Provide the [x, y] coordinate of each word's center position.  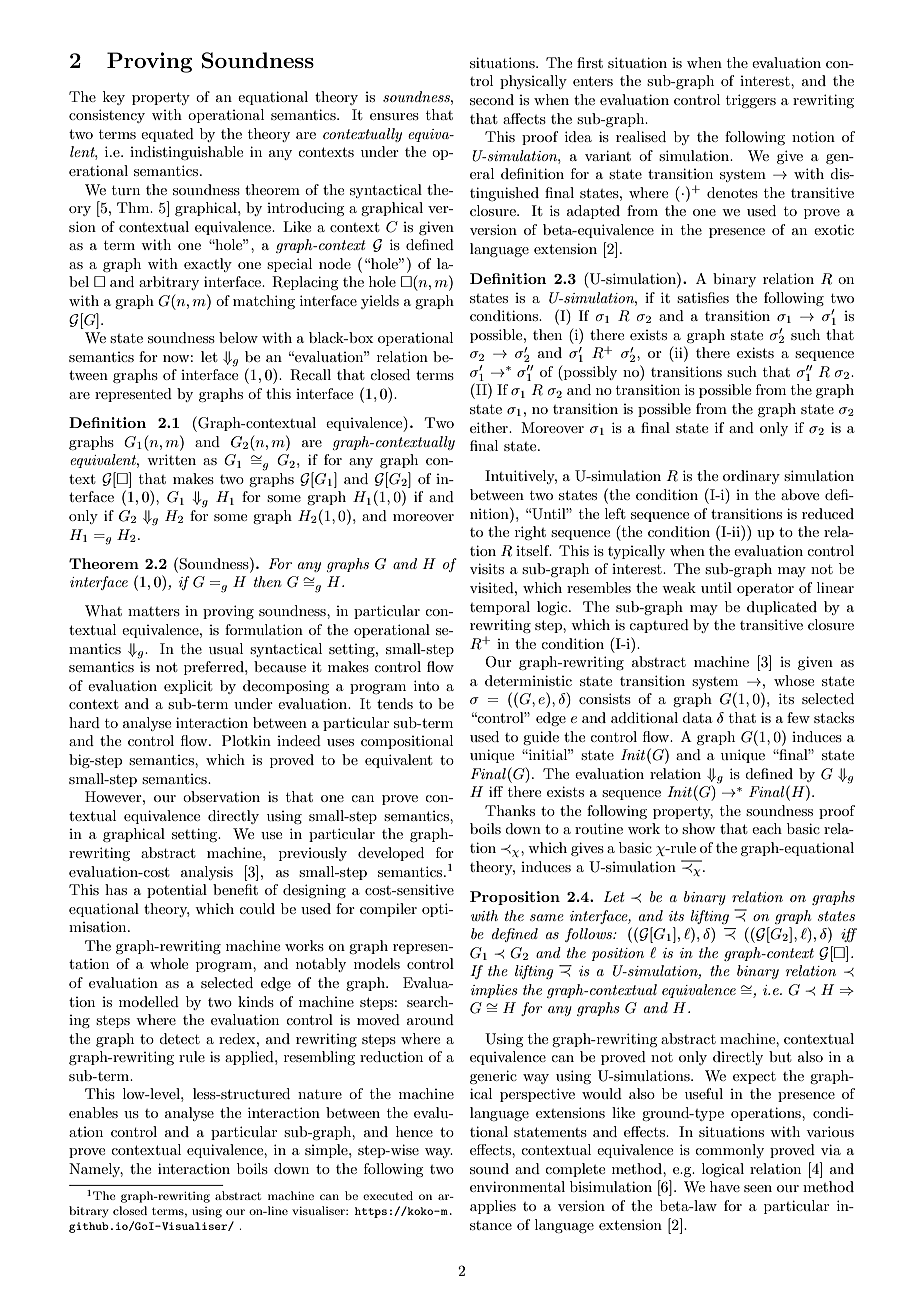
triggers [751, 101]
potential [177, 891]
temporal [500, 608]
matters [154, 611]
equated [167, 135]
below [238, 337]
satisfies [703, 297]
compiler [388, 910]
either [490, 427]
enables [93, 1112]
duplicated [782, 608]
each [767, 828]
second [492, 99]
